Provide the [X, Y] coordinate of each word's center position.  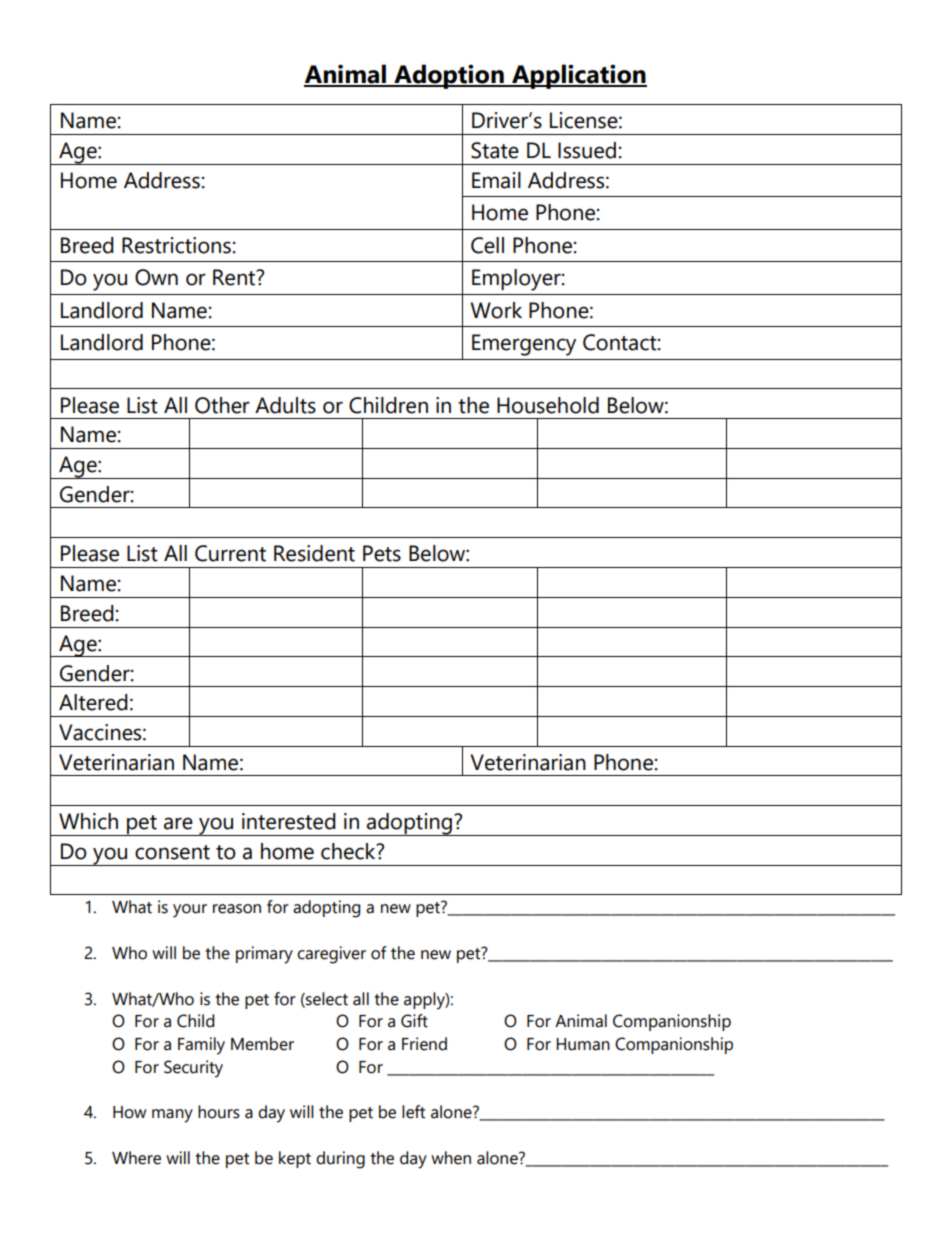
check [349, 851]
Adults [285, 405]
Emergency [524, 345]
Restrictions [176, 245]
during [340, 1160]
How [129, 1112]
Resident [314, 553]
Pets [382, 553]
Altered [93, 702]
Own [156, 277]
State [495, 150]
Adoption [449, 76]
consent [172, 852]
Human [583, 1044]
